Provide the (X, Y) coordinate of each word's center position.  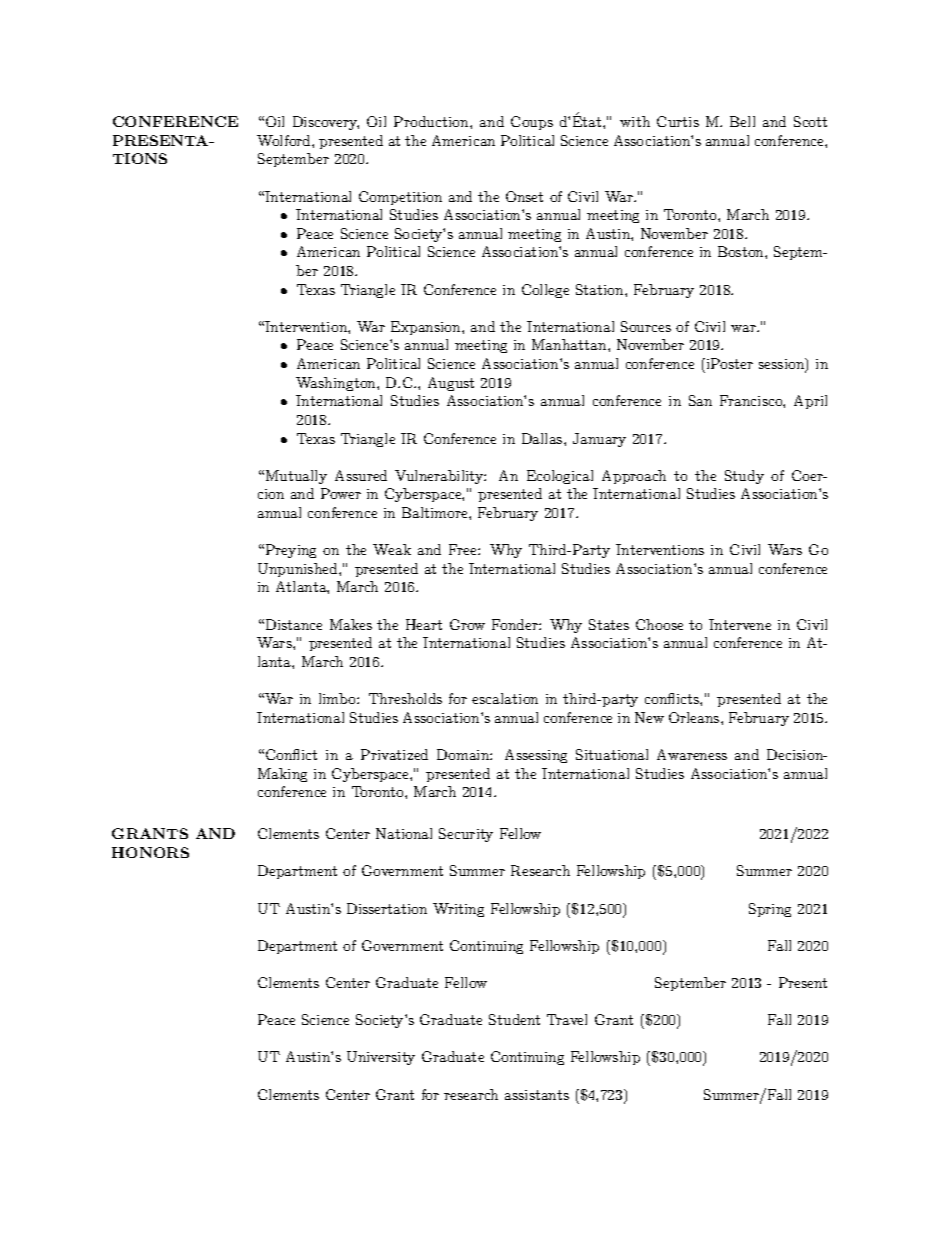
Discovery (326, 123)
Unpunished (299, 570)
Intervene (740, 624)
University (381, 1058)
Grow (467, 624)
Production (432, 121)
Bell (742, 121)
